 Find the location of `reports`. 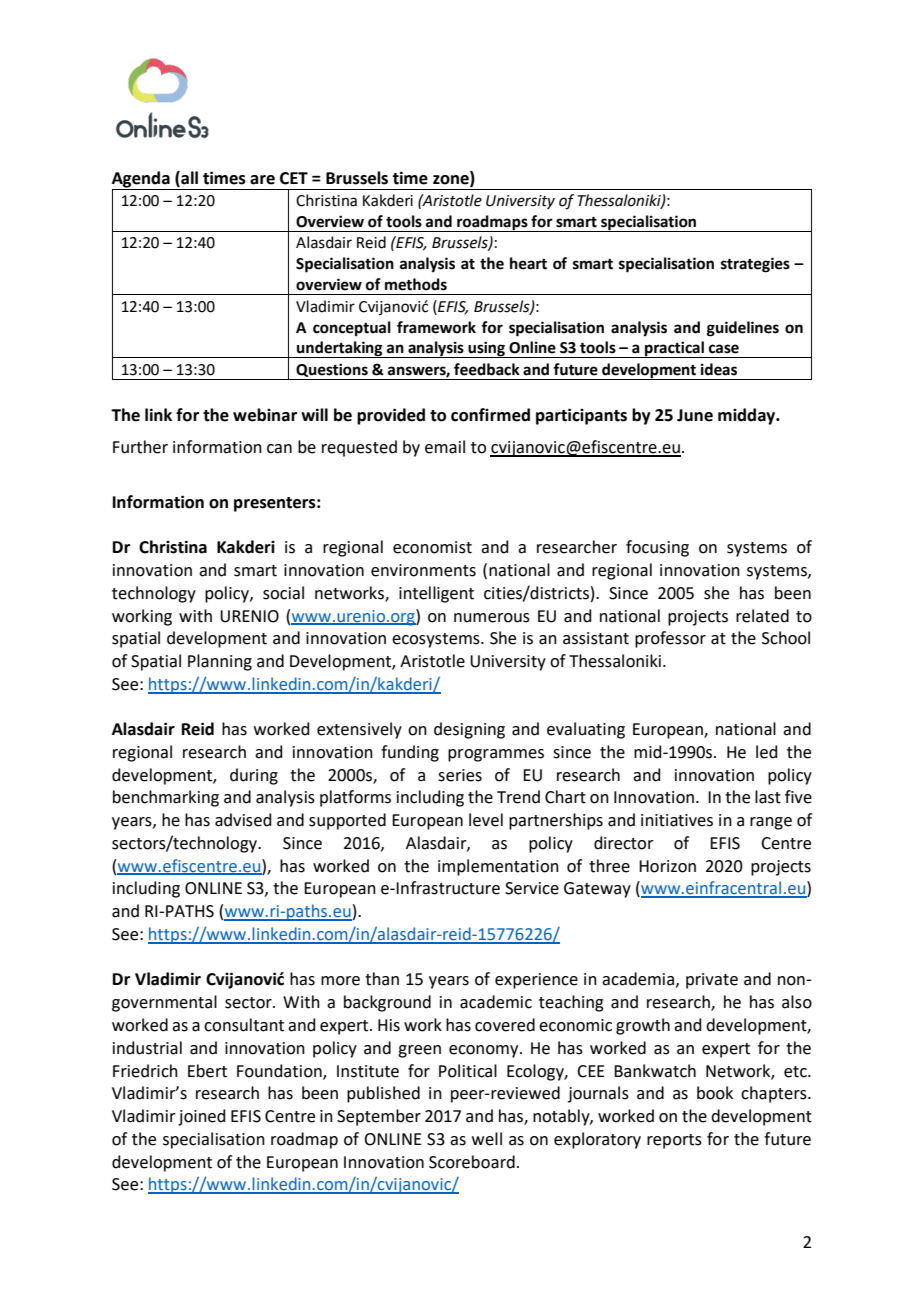

reports is located at coordinates (674, 1141).
